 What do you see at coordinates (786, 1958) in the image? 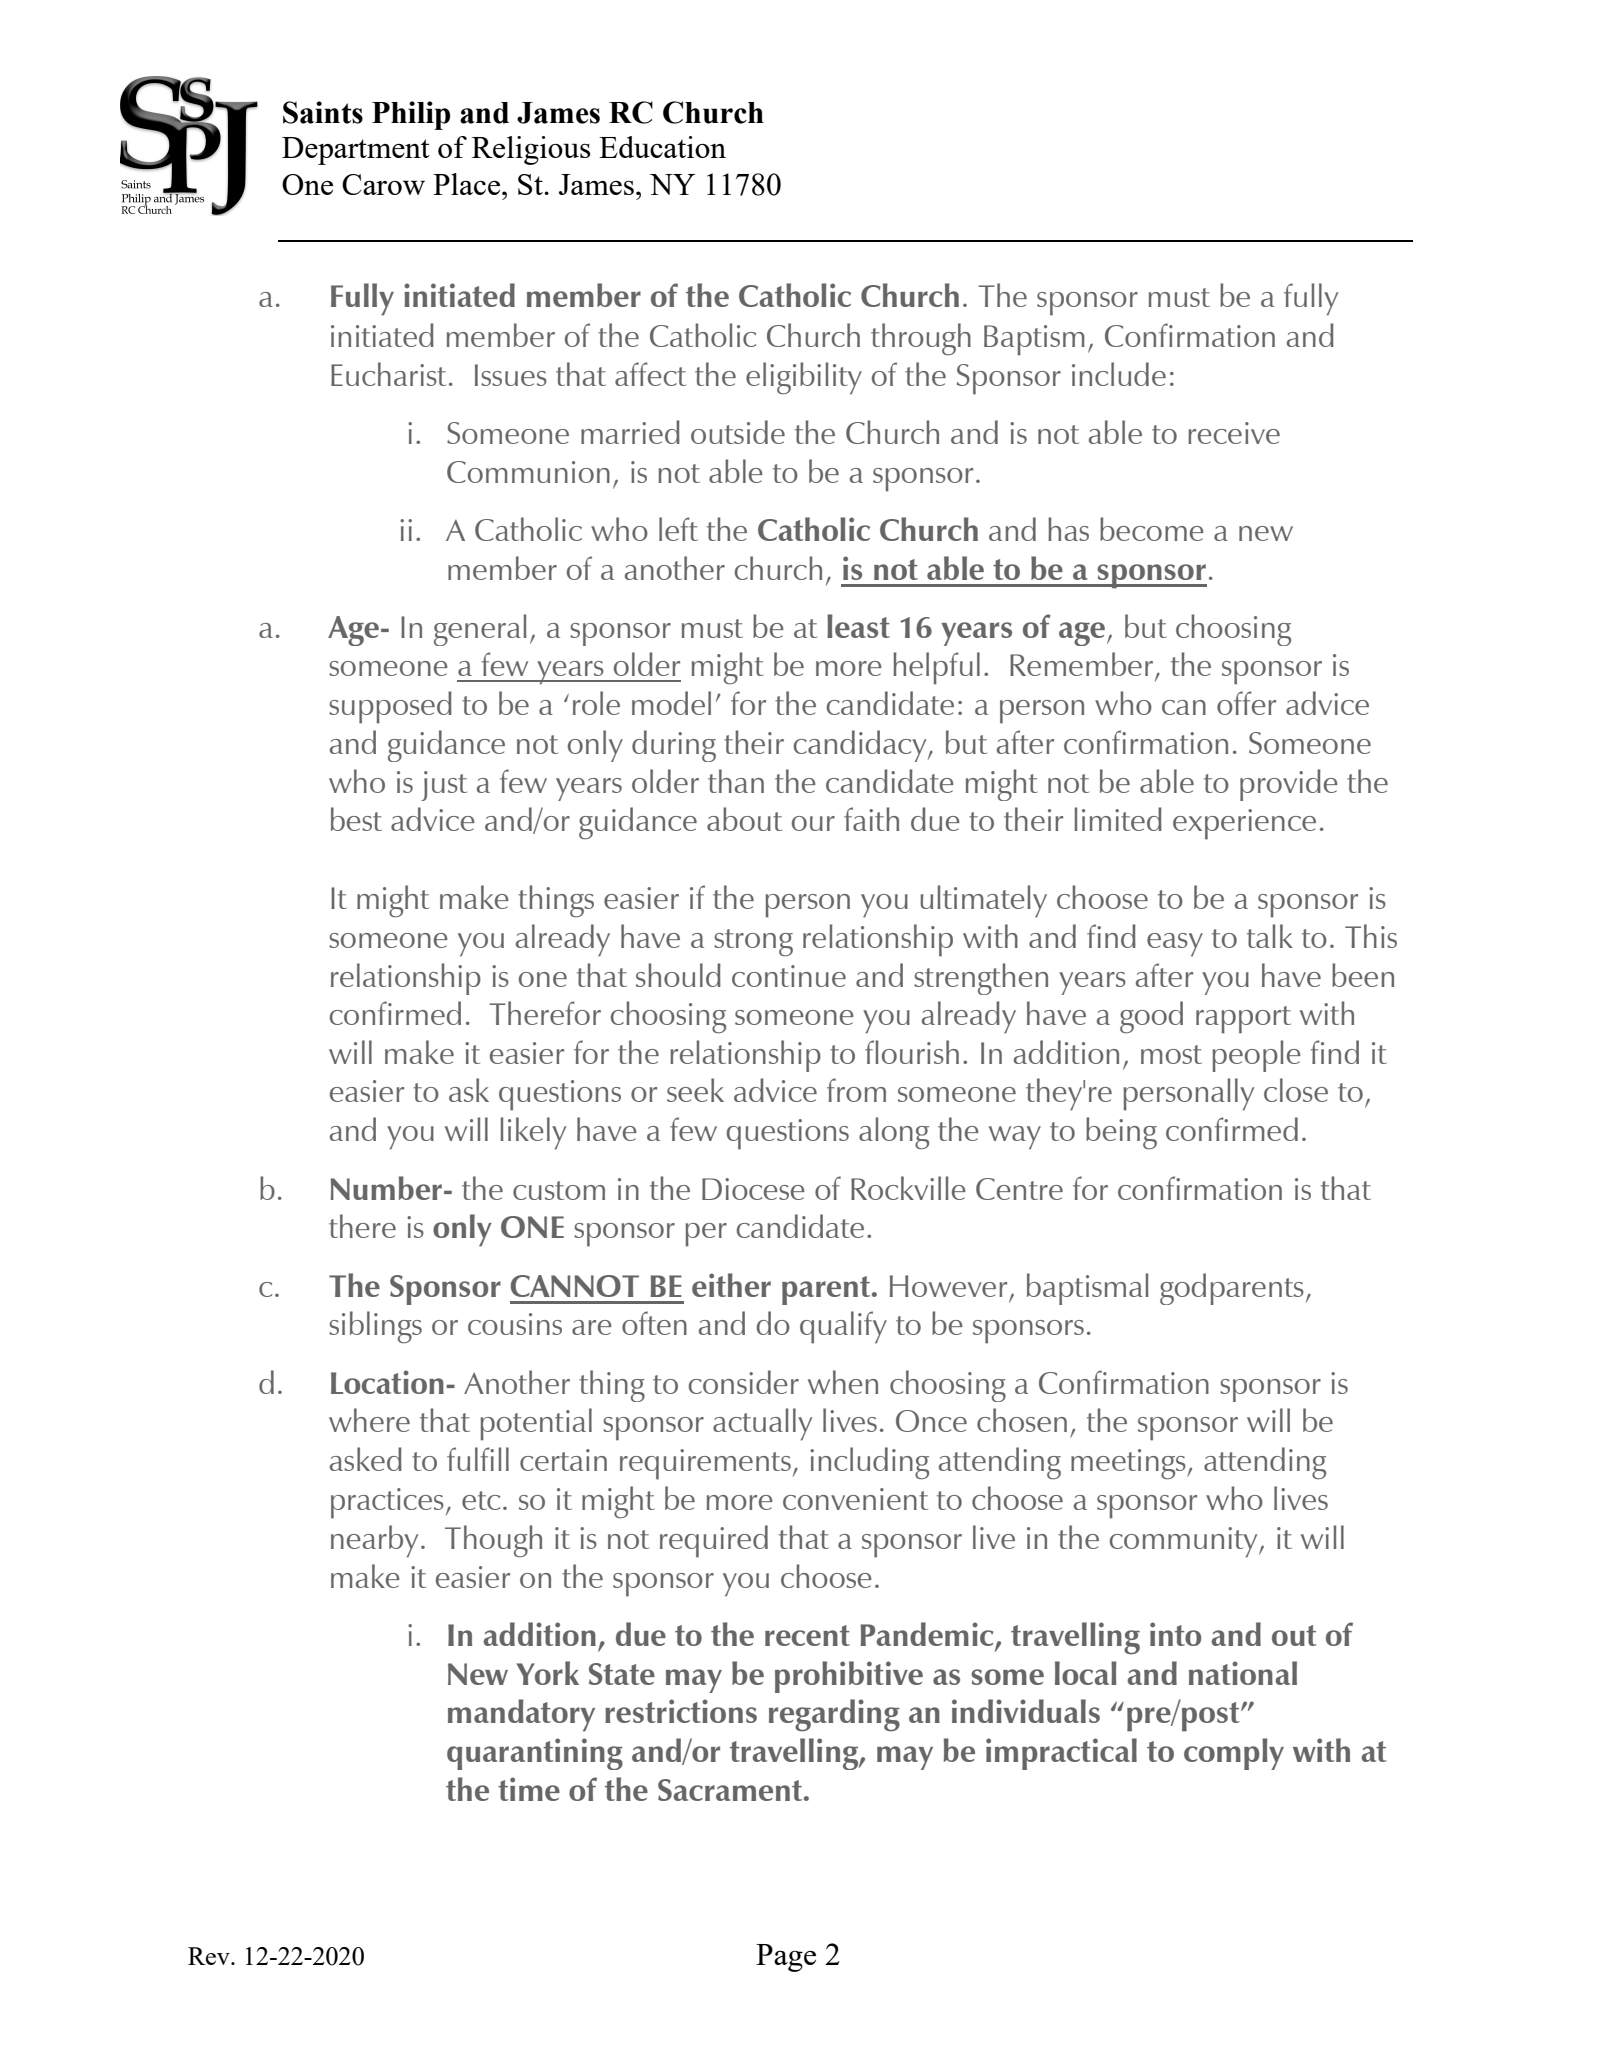
I see `Page` at bounding box center [786, 1958].
